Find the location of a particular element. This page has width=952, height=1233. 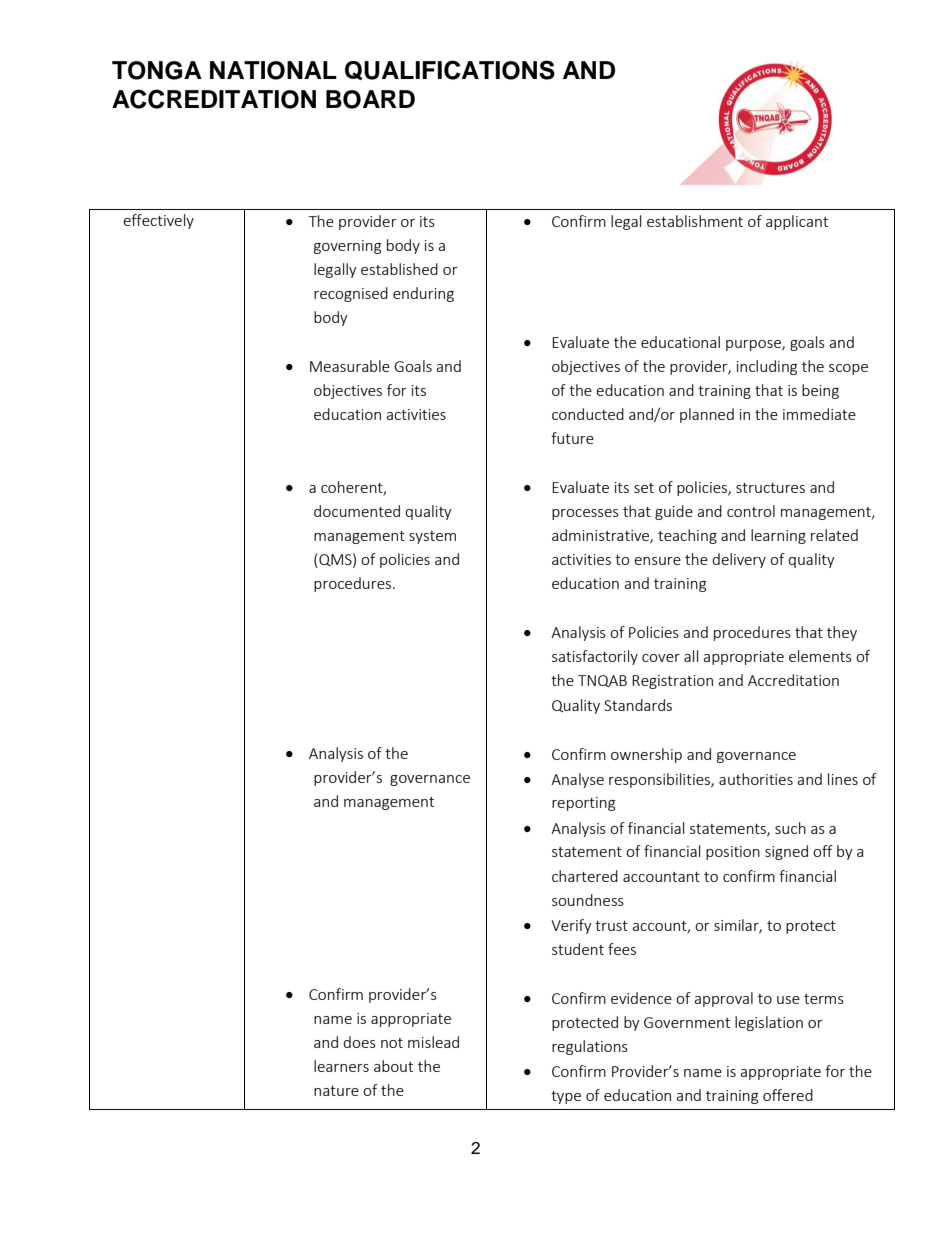

NATIONAL is located at coordinates (273, 70).
